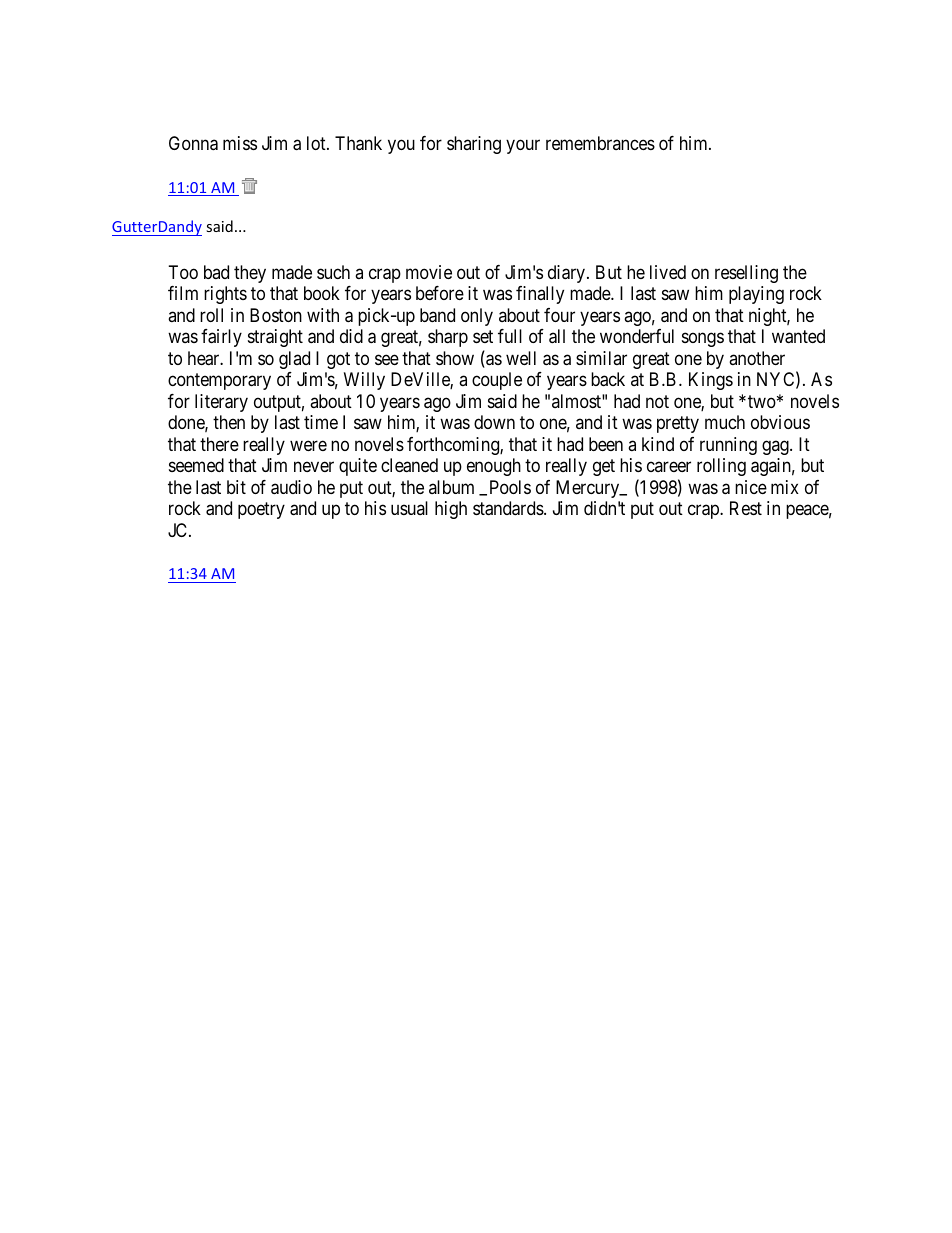  I want to click on miss, so click(240, 143).
